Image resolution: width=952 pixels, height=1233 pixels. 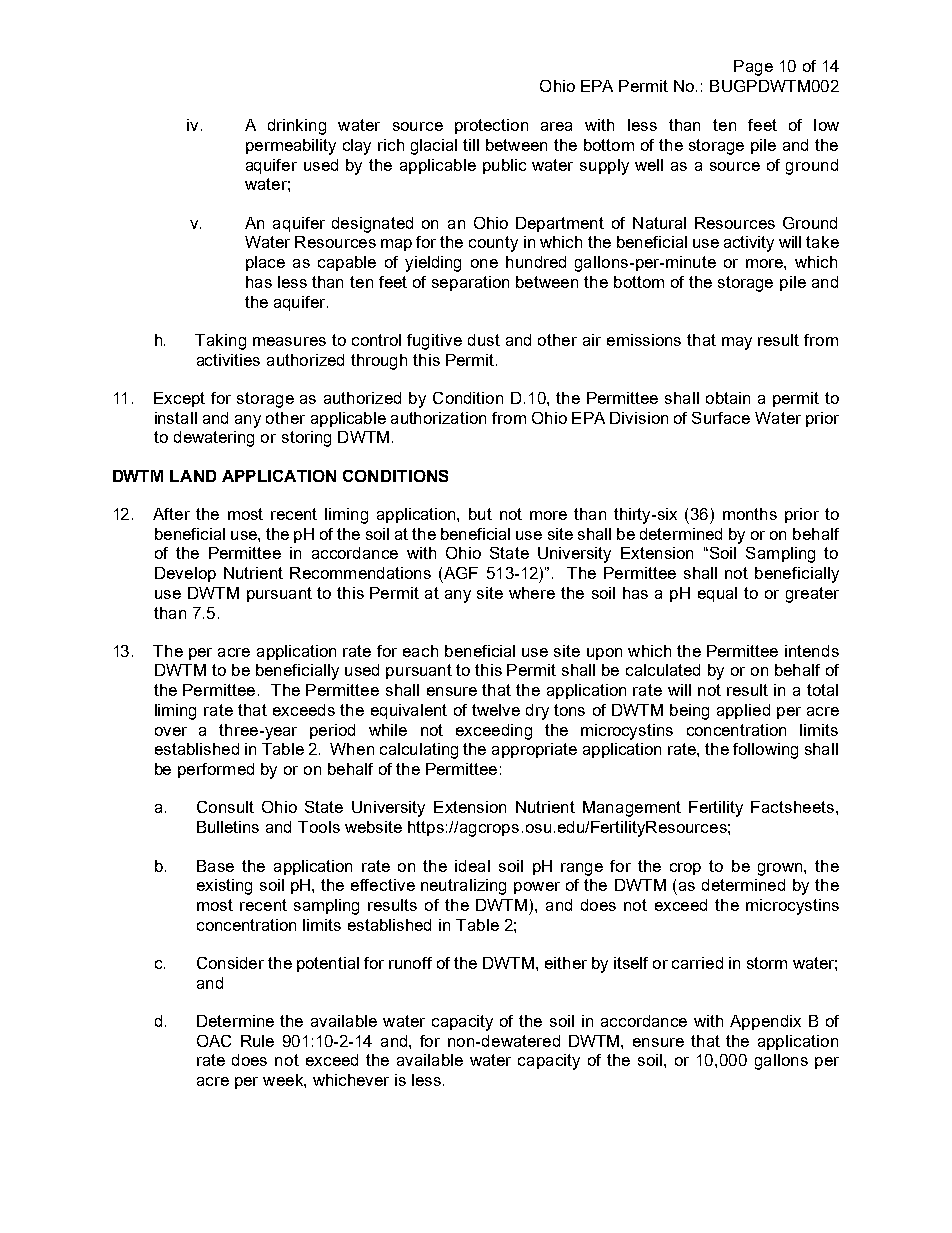 What do you see at coordinates (480, 514) in the screenshot?
I see `but` at bounding box center [480, 514].
